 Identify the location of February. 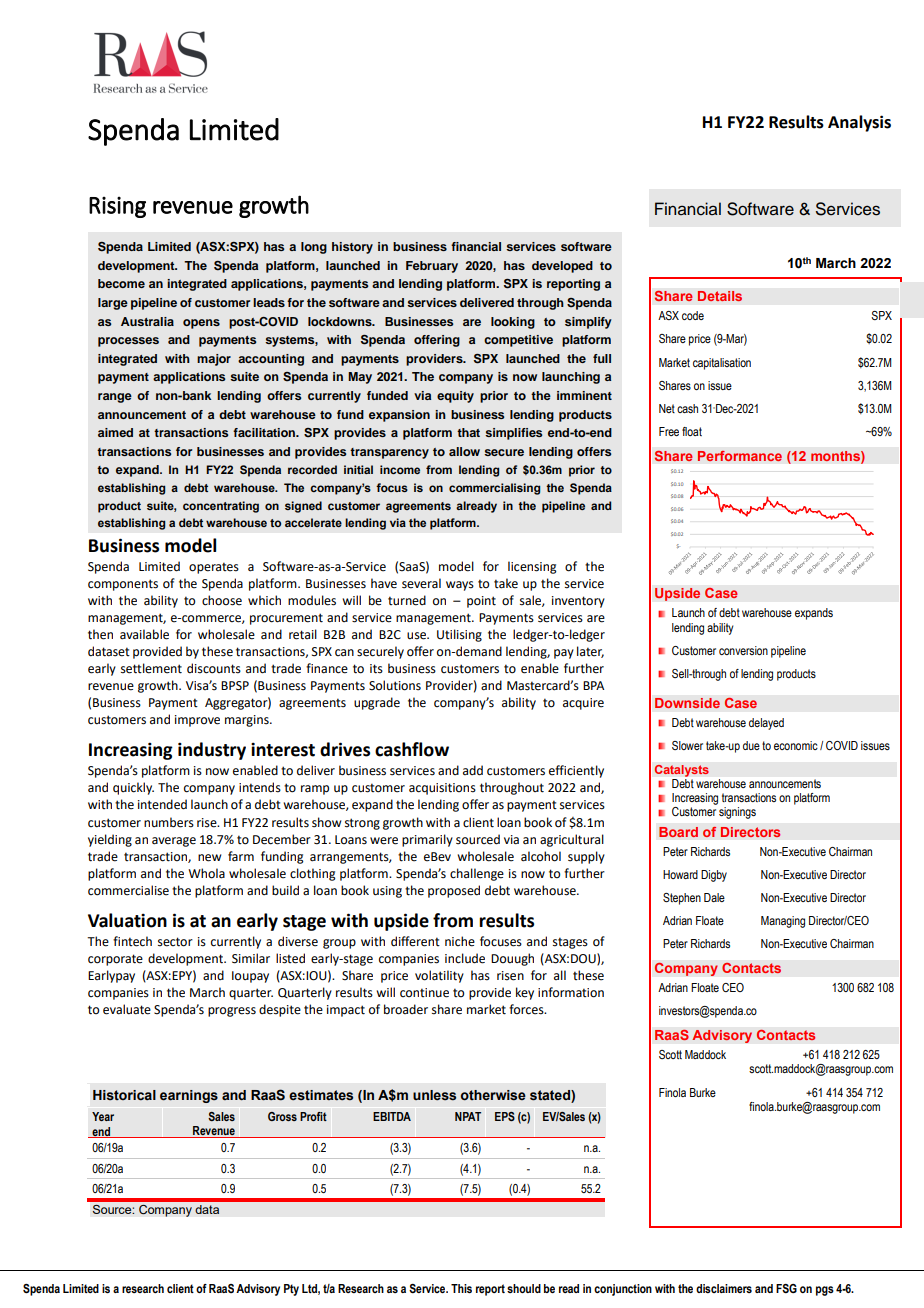
(432, 267).
